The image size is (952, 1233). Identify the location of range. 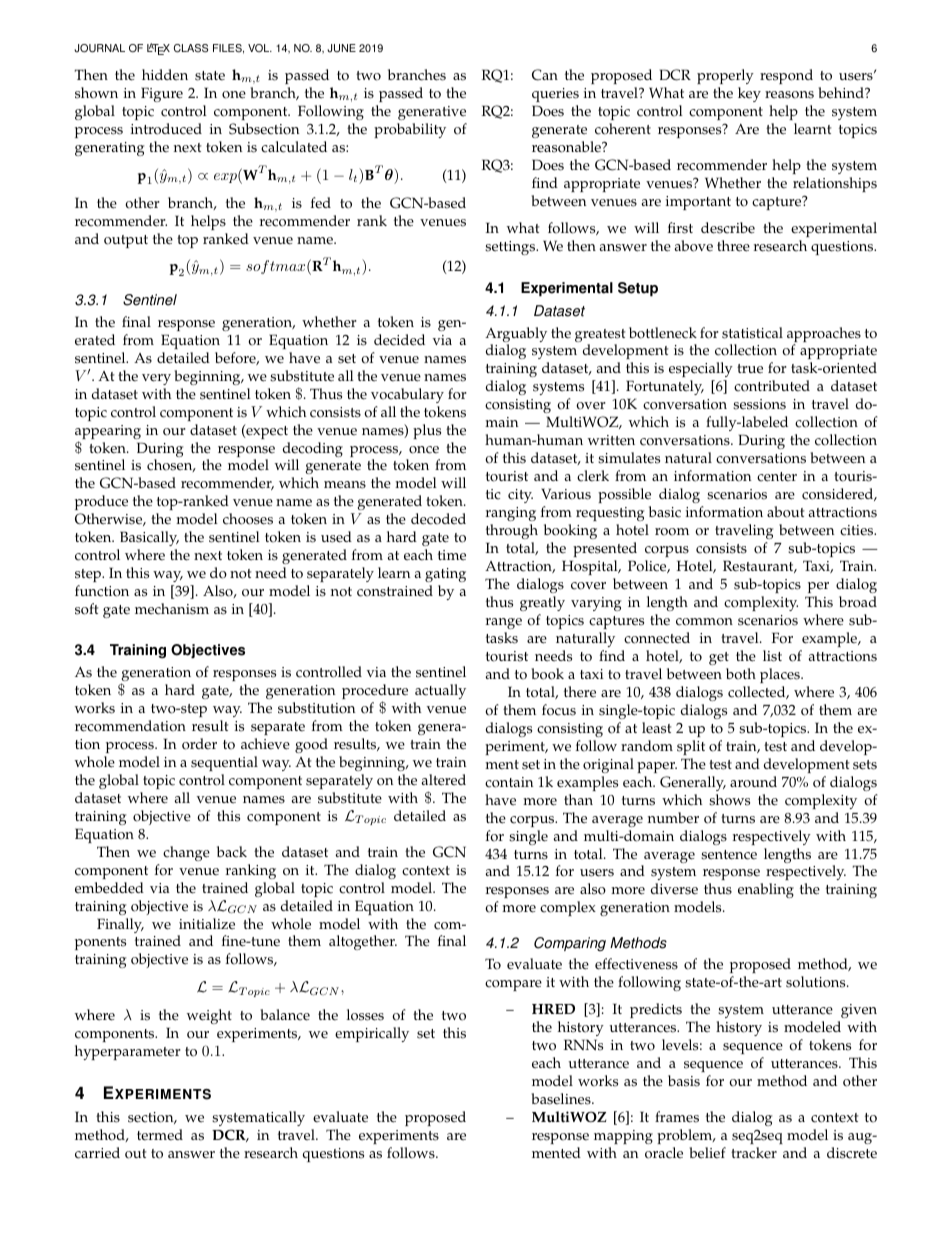
(504, 623).
